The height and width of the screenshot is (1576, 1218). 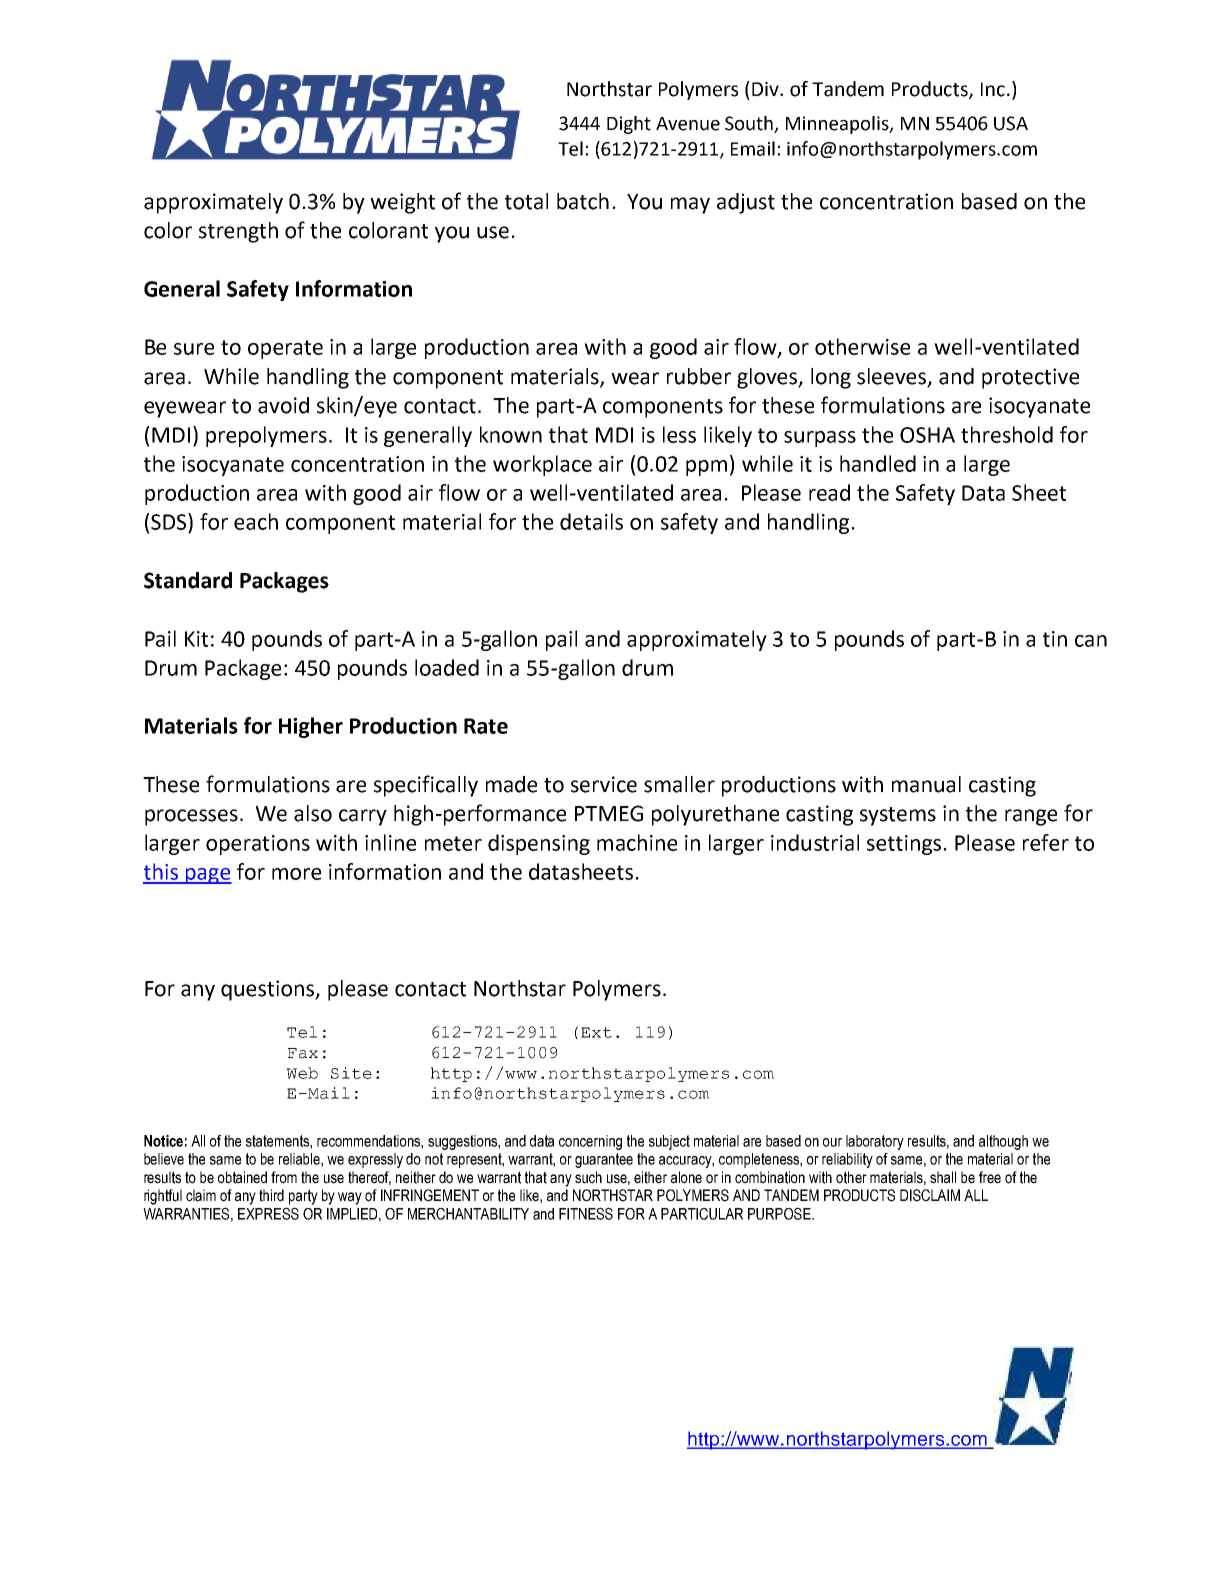 What do you see at coordinates (256, 521) in the screenshot?
I see `each` at bounding box center [256, 521].
